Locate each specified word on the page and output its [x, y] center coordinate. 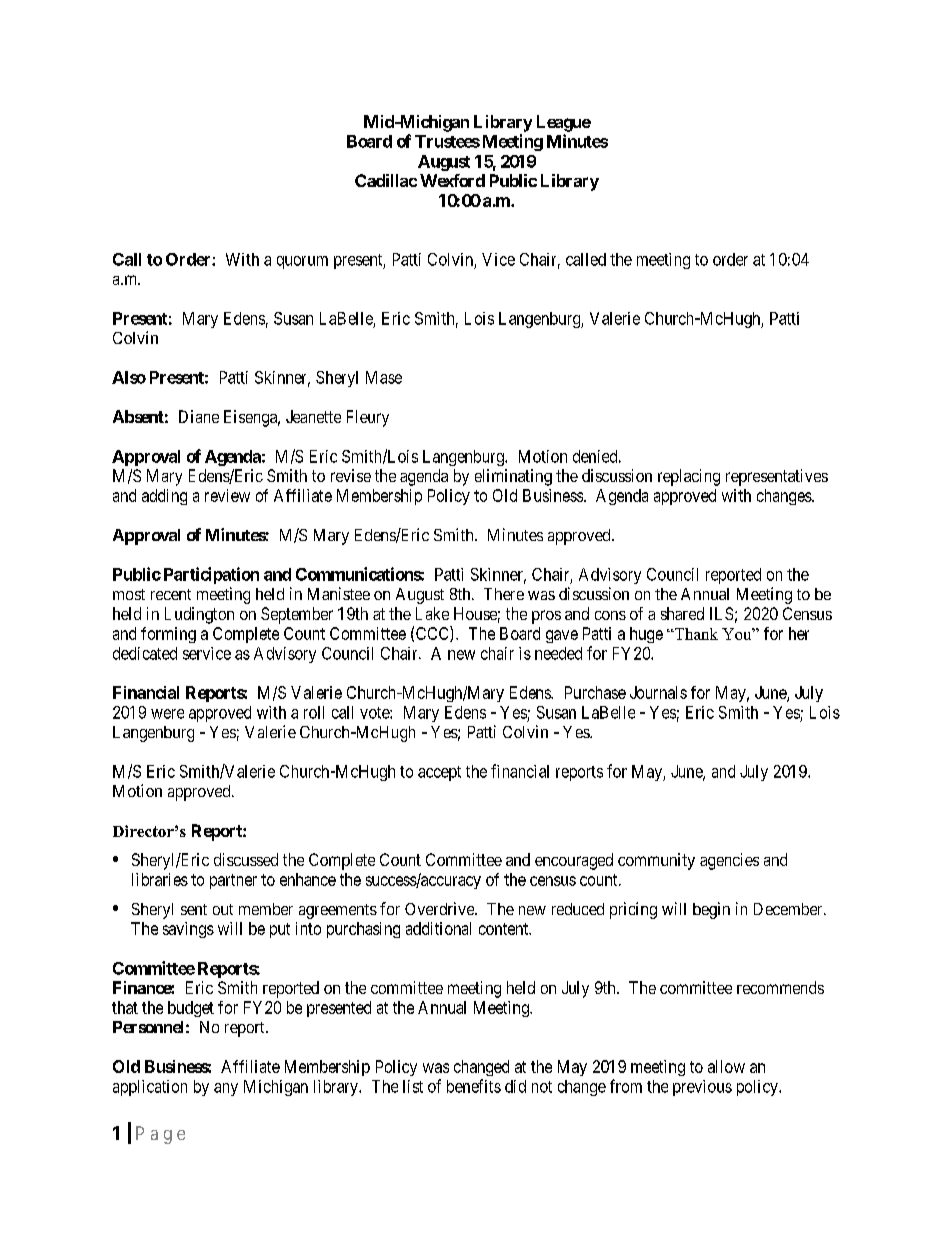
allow [726, 1066]
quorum [302, 262]
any [226, 1089]
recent [171, 594]
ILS [721, 613]
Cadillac [386, 180]
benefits [474, 1086]
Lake [432, 613]
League [564, 123]
